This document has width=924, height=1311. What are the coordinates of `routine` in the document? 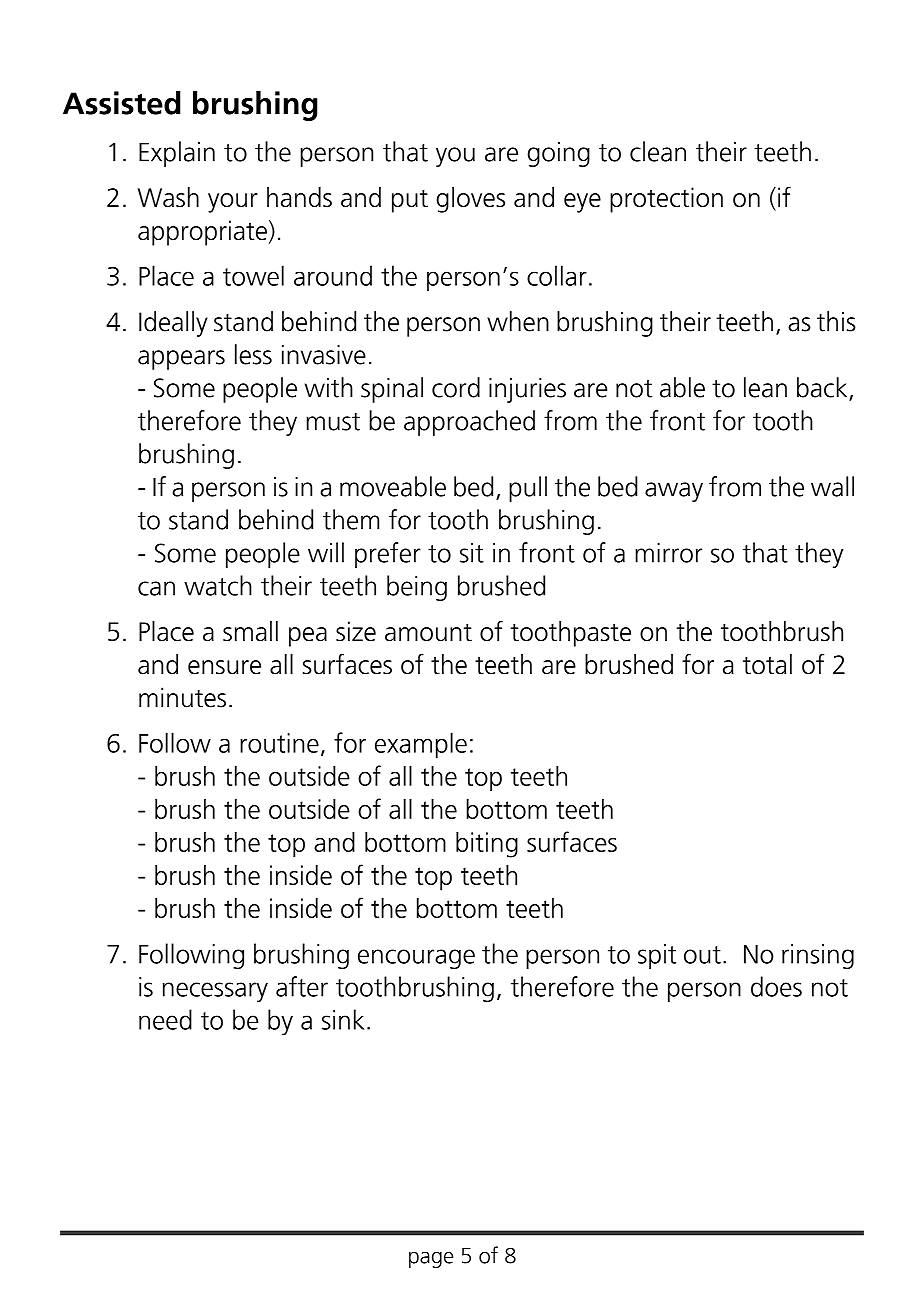 It's located at (279, 743).
